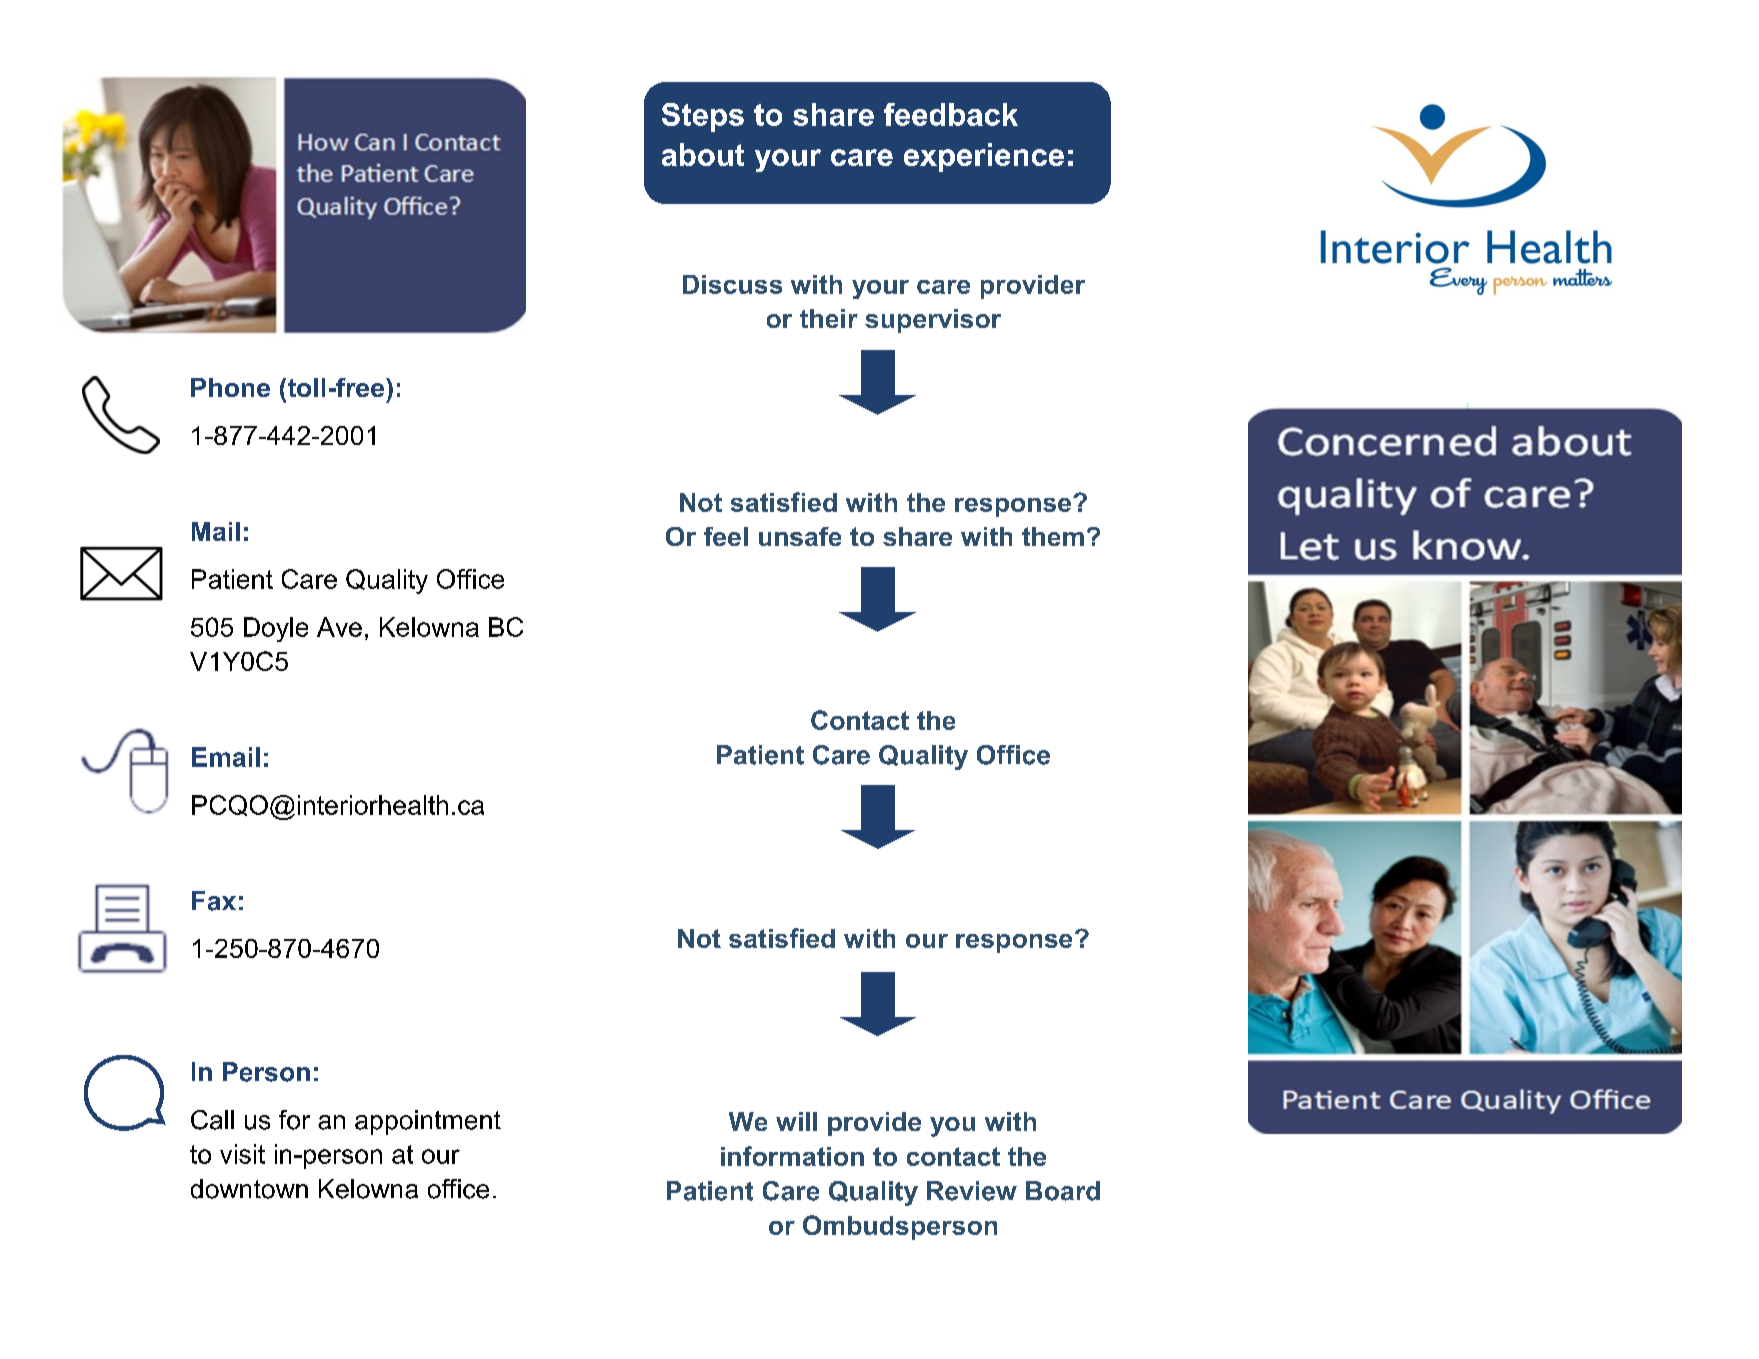 This page has width=1759, height=1359. I want to click on them, so click(1053, 536).
